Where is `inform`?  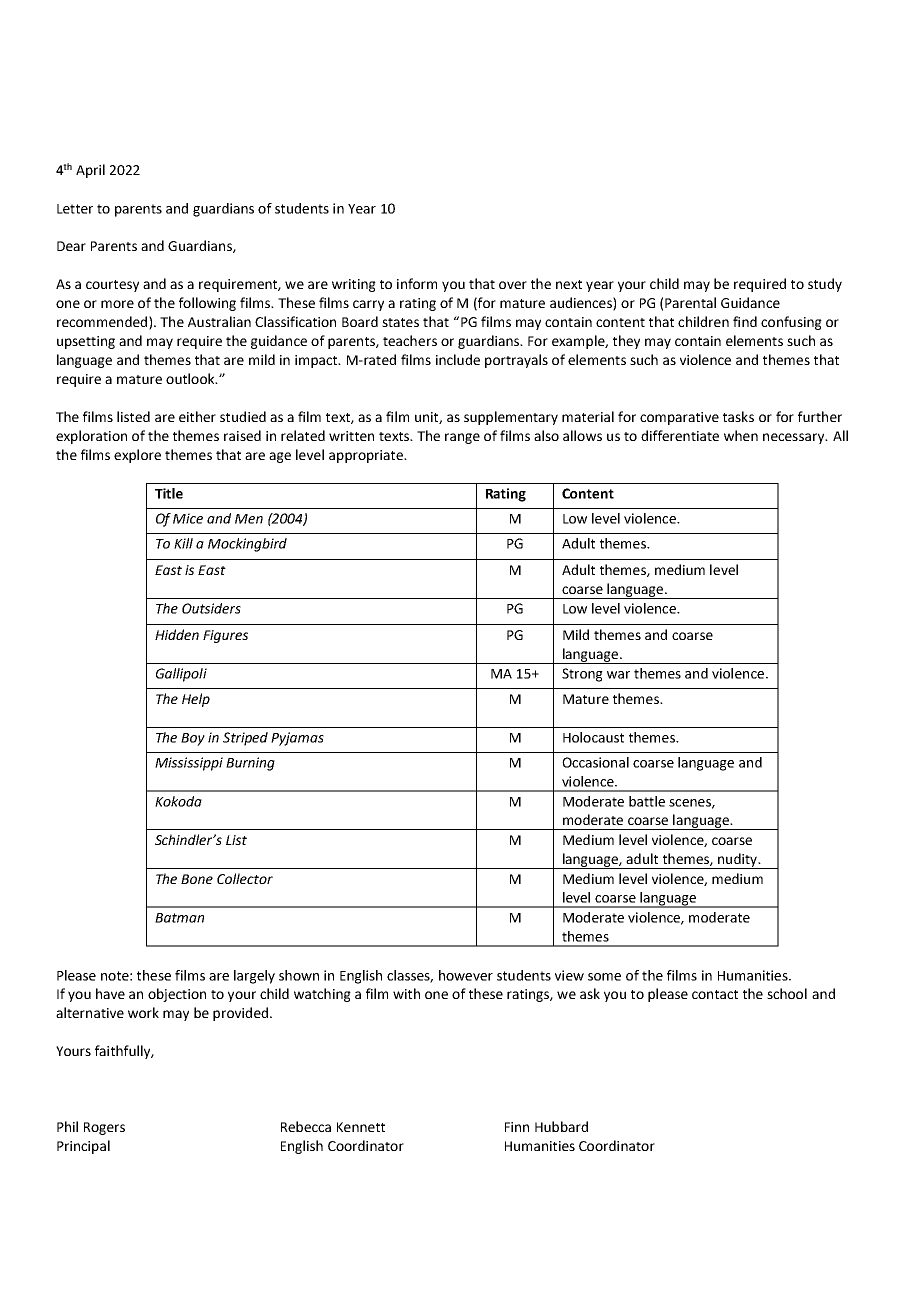
inform is located at coordinates (417, 283).
